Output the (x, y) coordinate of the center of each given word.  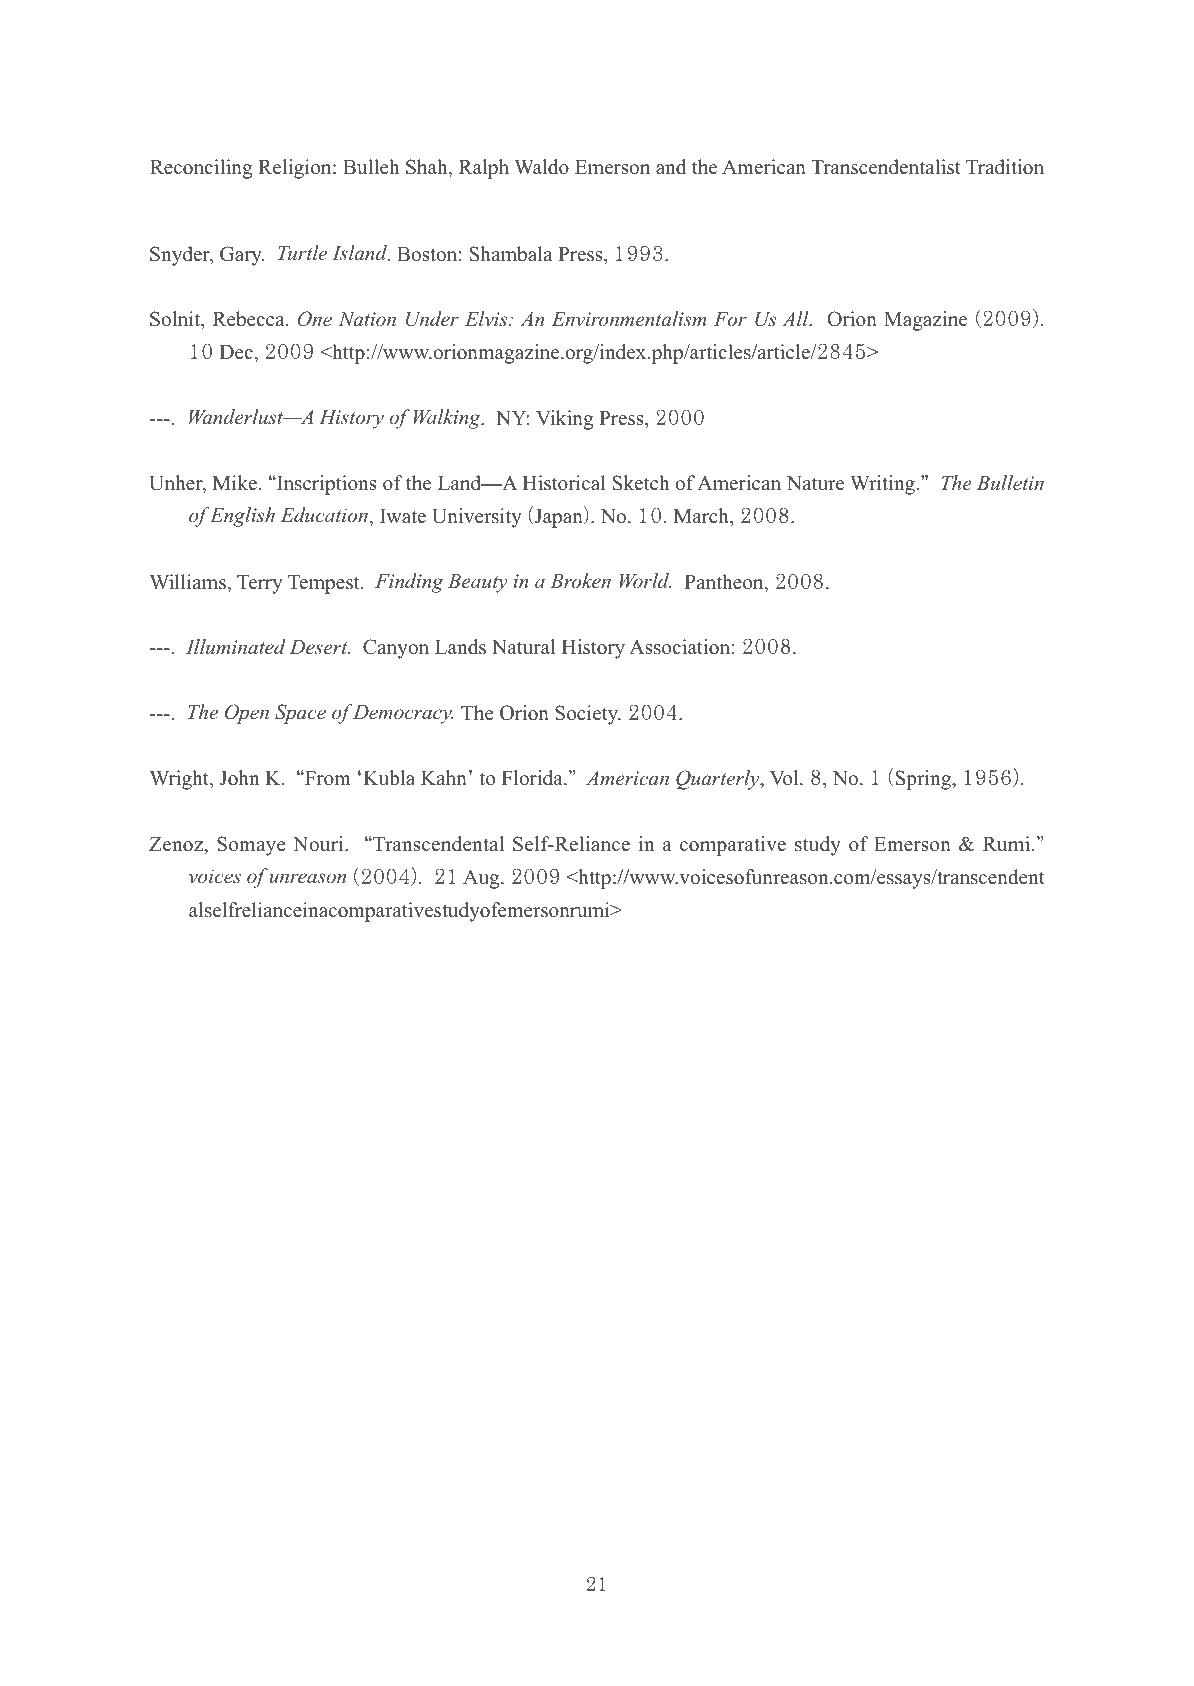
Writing (882, 485)
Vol (785, 778)
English (242, 517)
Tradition (1005, 167)
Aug (482, 879)
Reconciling (201, 169)
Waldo (541, 167)
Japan (558, 517)
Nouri (319, 844)
